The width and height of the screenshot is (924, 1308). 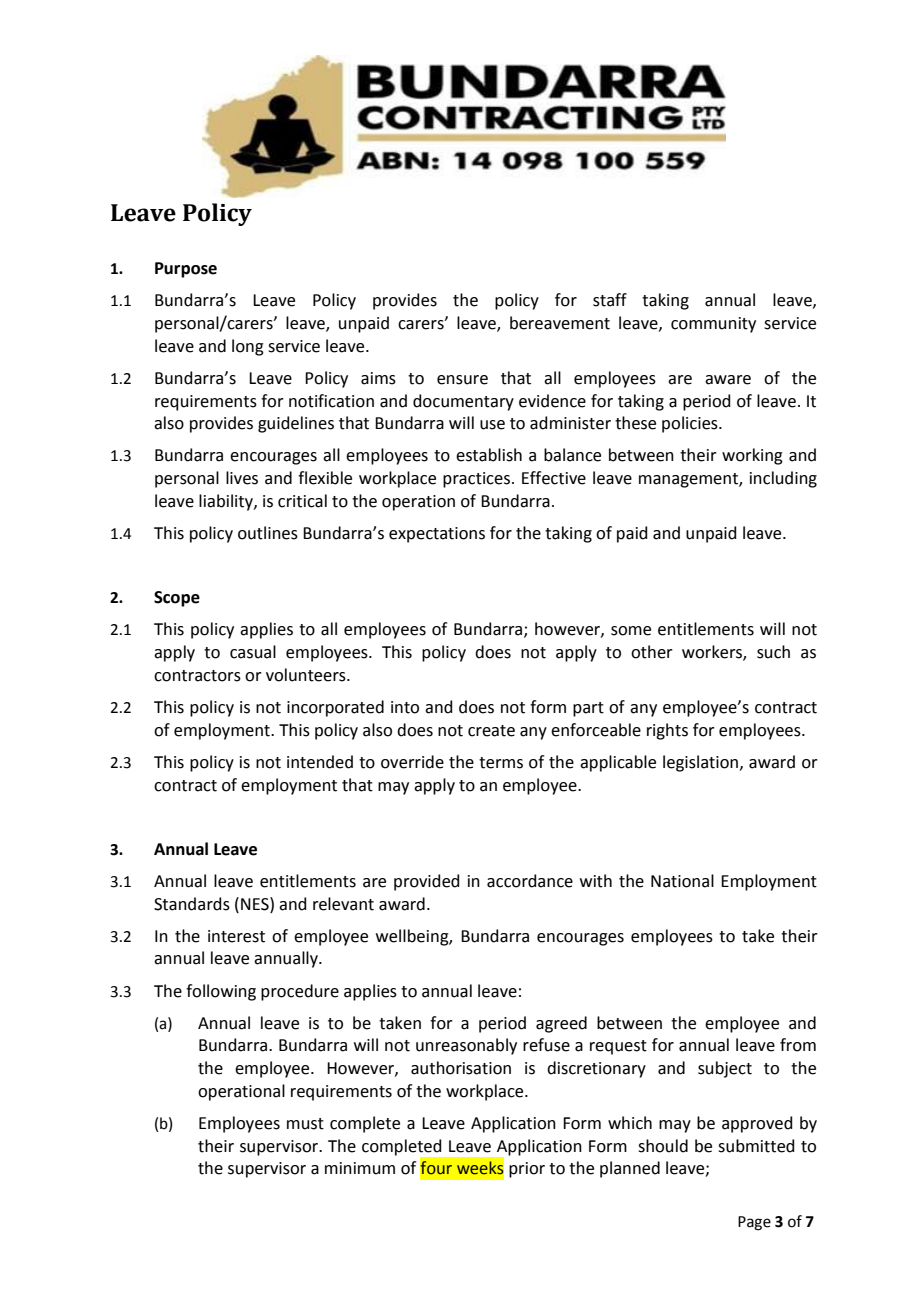 What do you see at coordinates (713, 325) in the screenshot?
I see `community` at bounding box center [713, 325].
